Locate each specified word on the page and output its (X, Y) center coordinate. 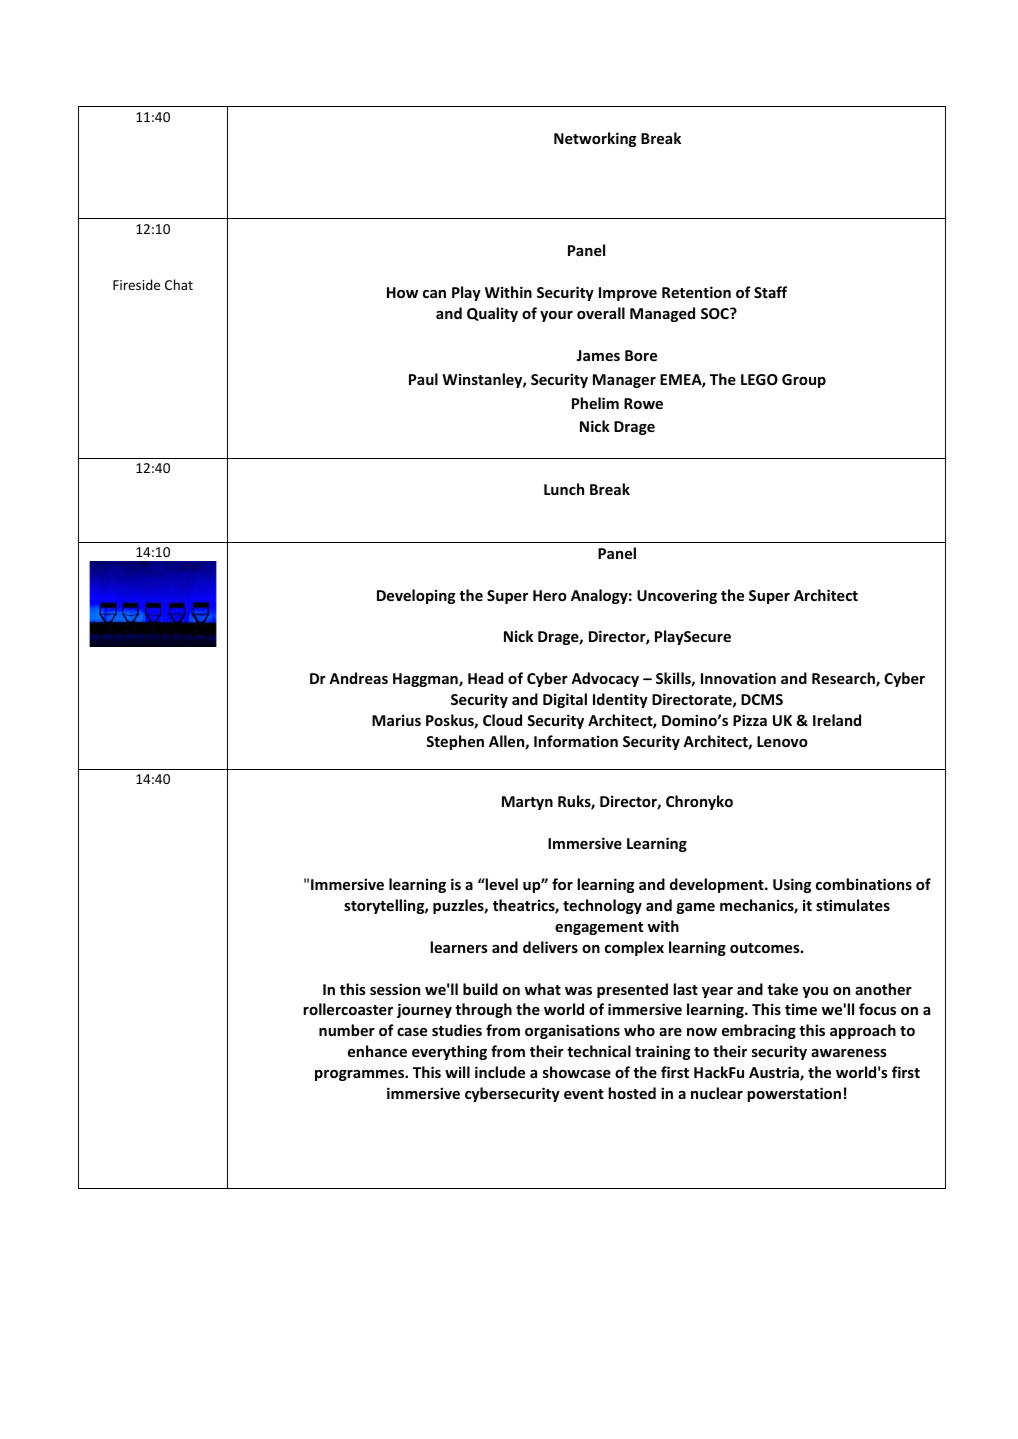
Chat (179, 284)
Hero (550, 595)
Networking (595, 139)
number (347, 1030)
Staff (770, 292)
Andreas (358, 678)
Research (844, 679)
